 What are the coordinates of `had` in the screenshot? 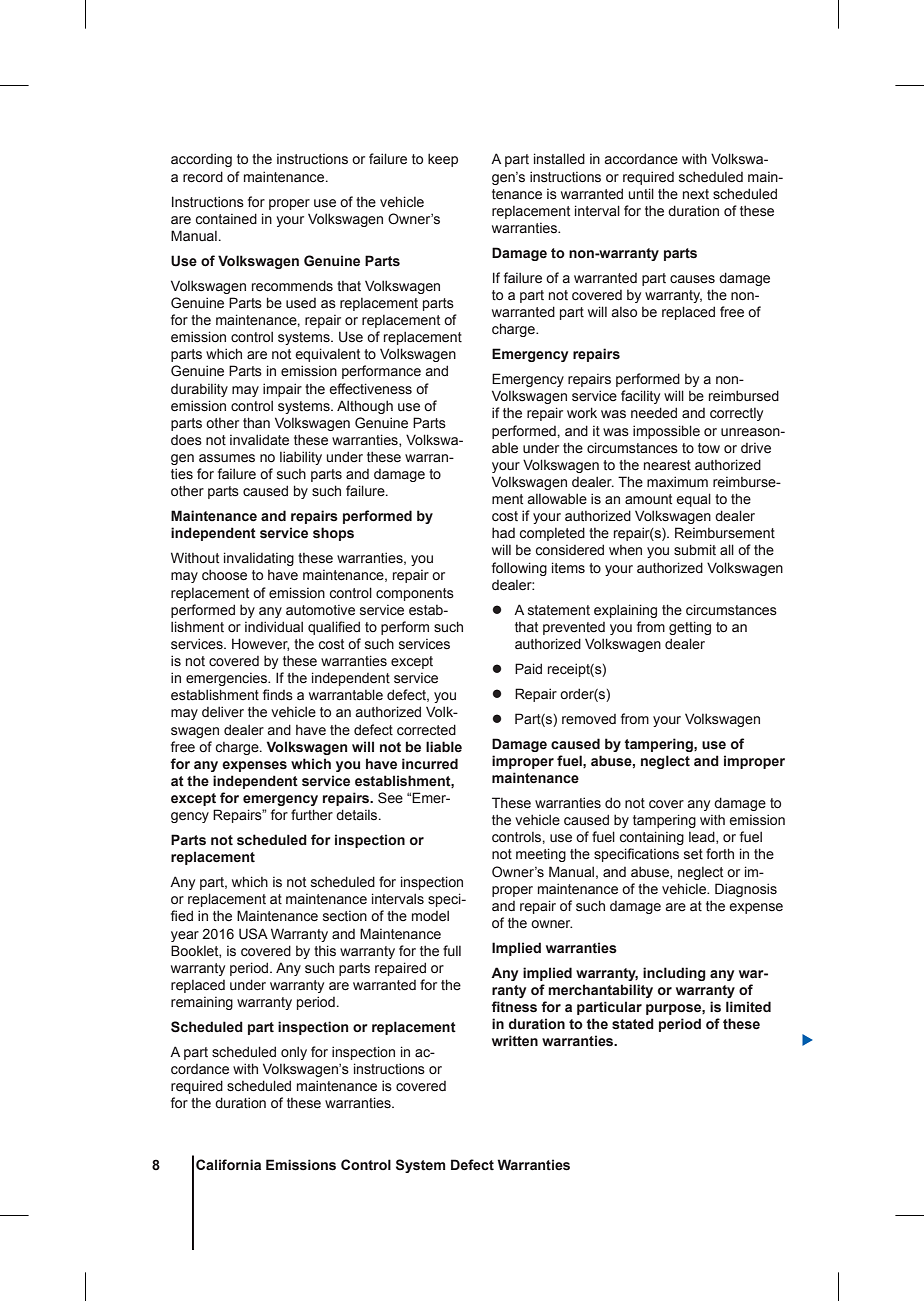 It's located at (503, 532).
